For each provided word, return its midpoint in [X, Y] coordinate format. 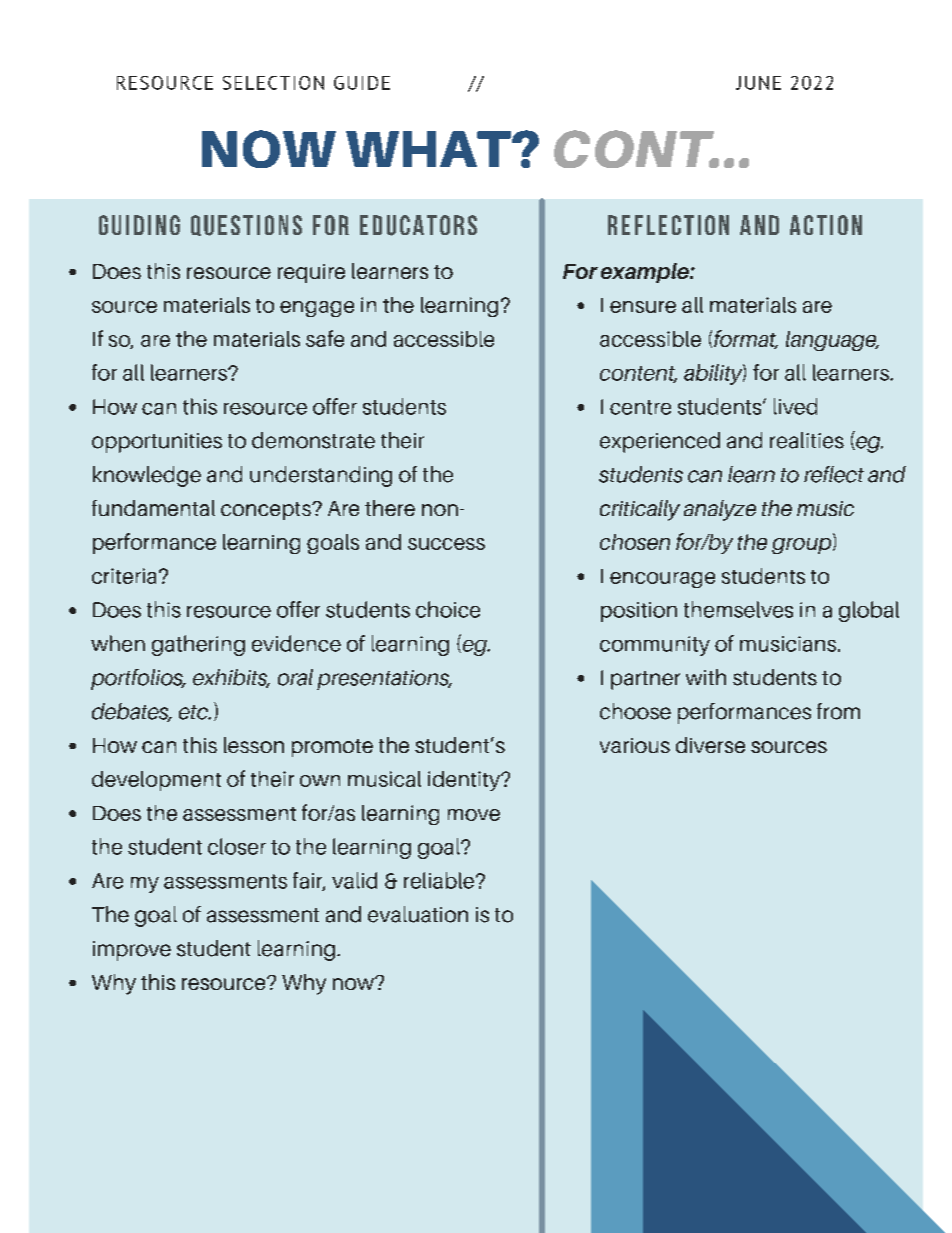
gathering [198, 645]
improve [132, 951]
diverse [710, 745]
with [706, 677]
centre [640, 407]
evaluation [418, 914]
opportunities [157, 443]
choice [448, 609]
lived [795, 406]
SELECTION [273, 83]
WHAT [429, 149]
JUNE [758, 83]
